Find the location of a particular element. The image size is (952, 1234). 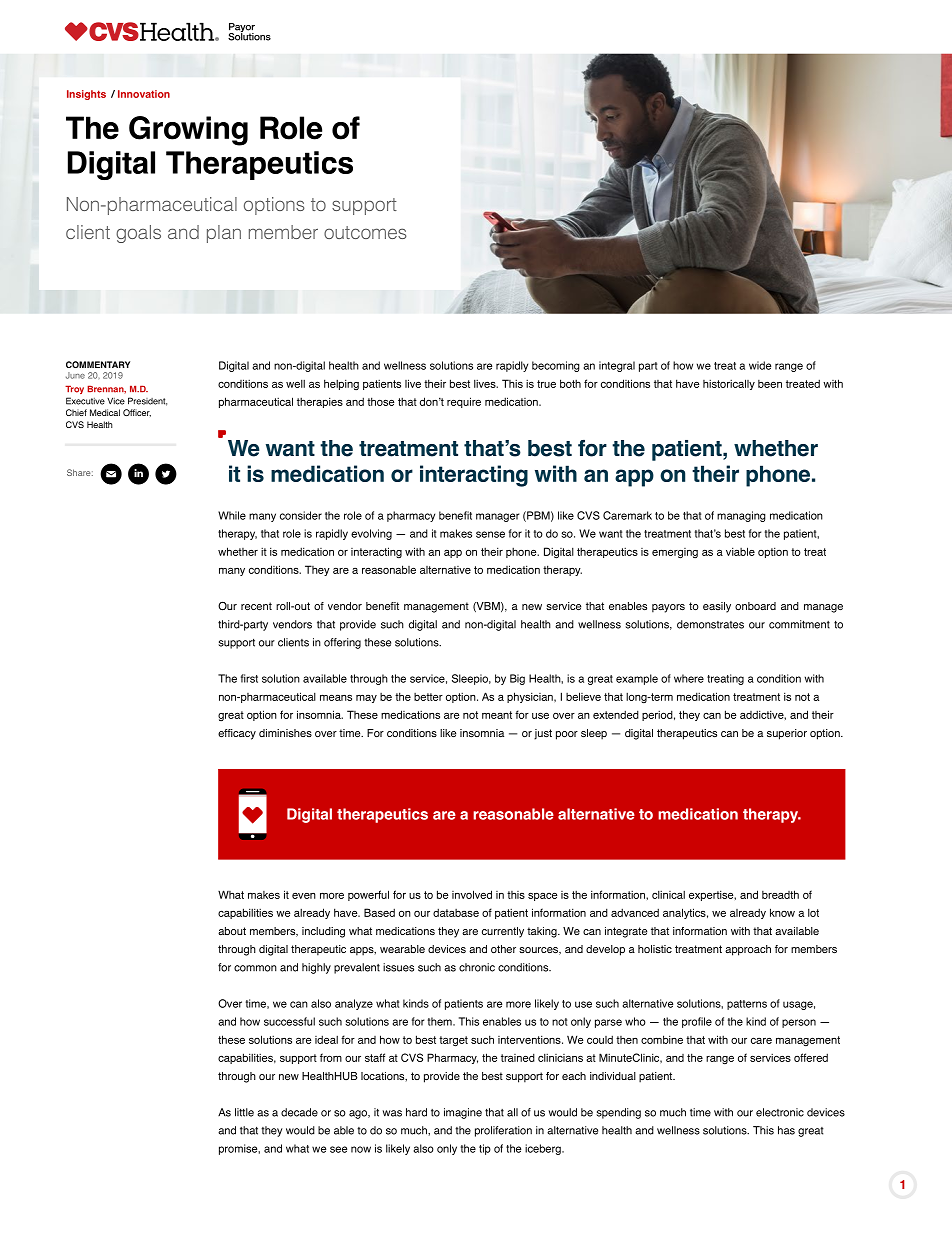

little is located at coordinates (244, 1112).
